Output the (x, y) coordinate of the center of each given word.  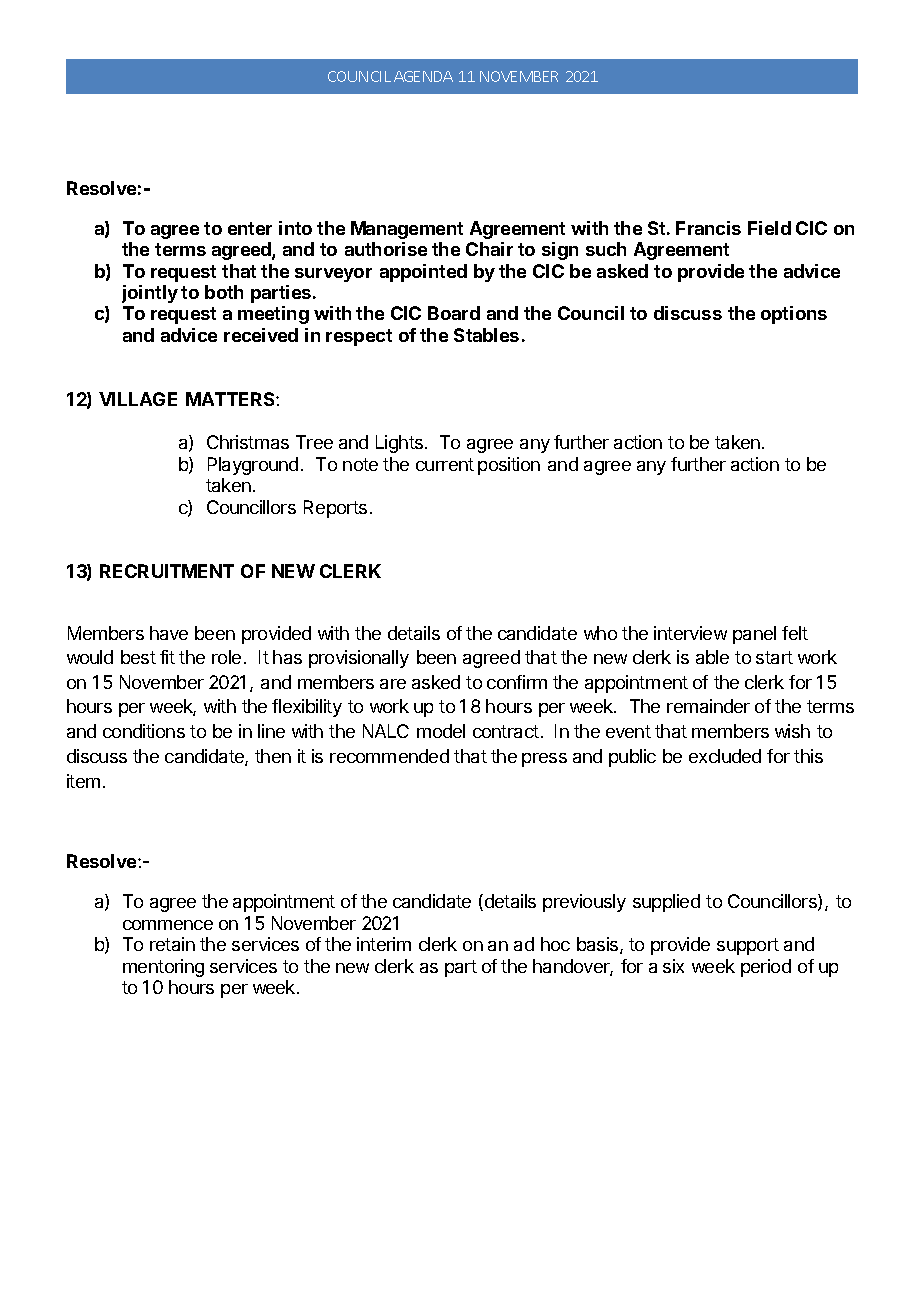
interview (690, 633)
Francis (708, 228)
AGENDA (423, 76)
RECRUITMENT (167, 571)
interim (384, 944)
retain (172, 944)
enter (250, 228)
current (445, 464)
